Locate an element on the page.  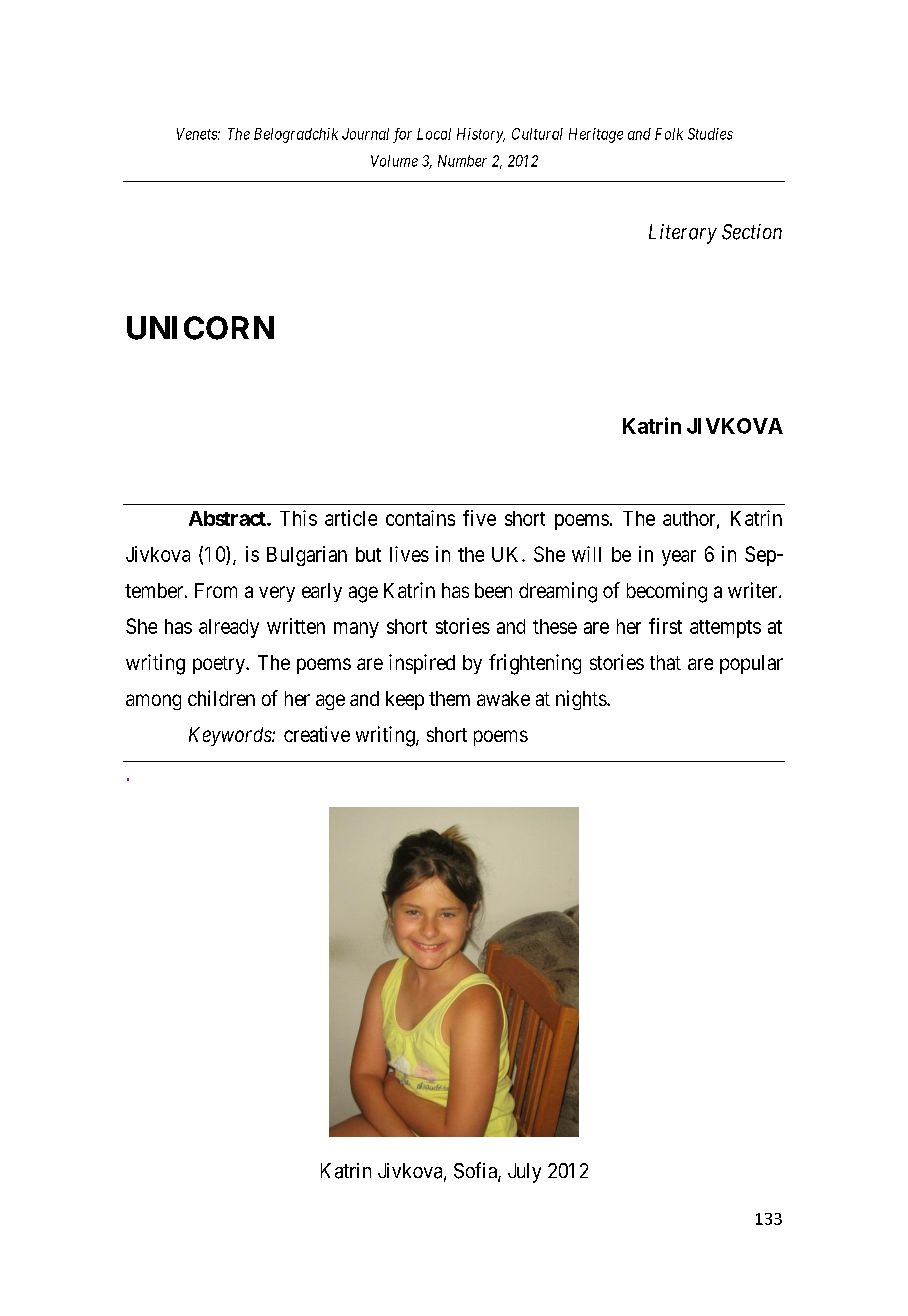
July is located at coordinates (524, 1173).
